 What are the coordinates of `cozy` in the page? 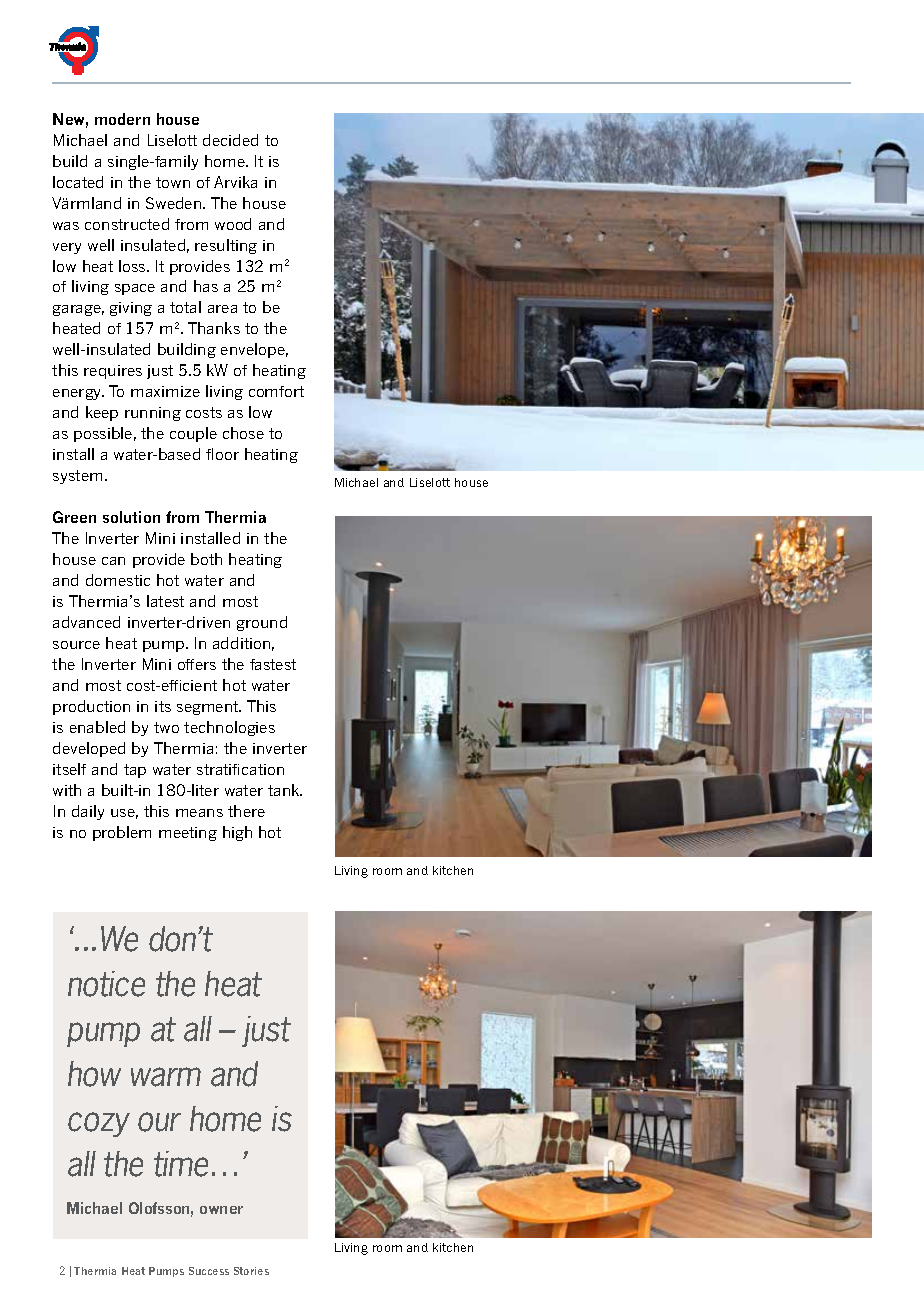 It's located at (99, 1124).
